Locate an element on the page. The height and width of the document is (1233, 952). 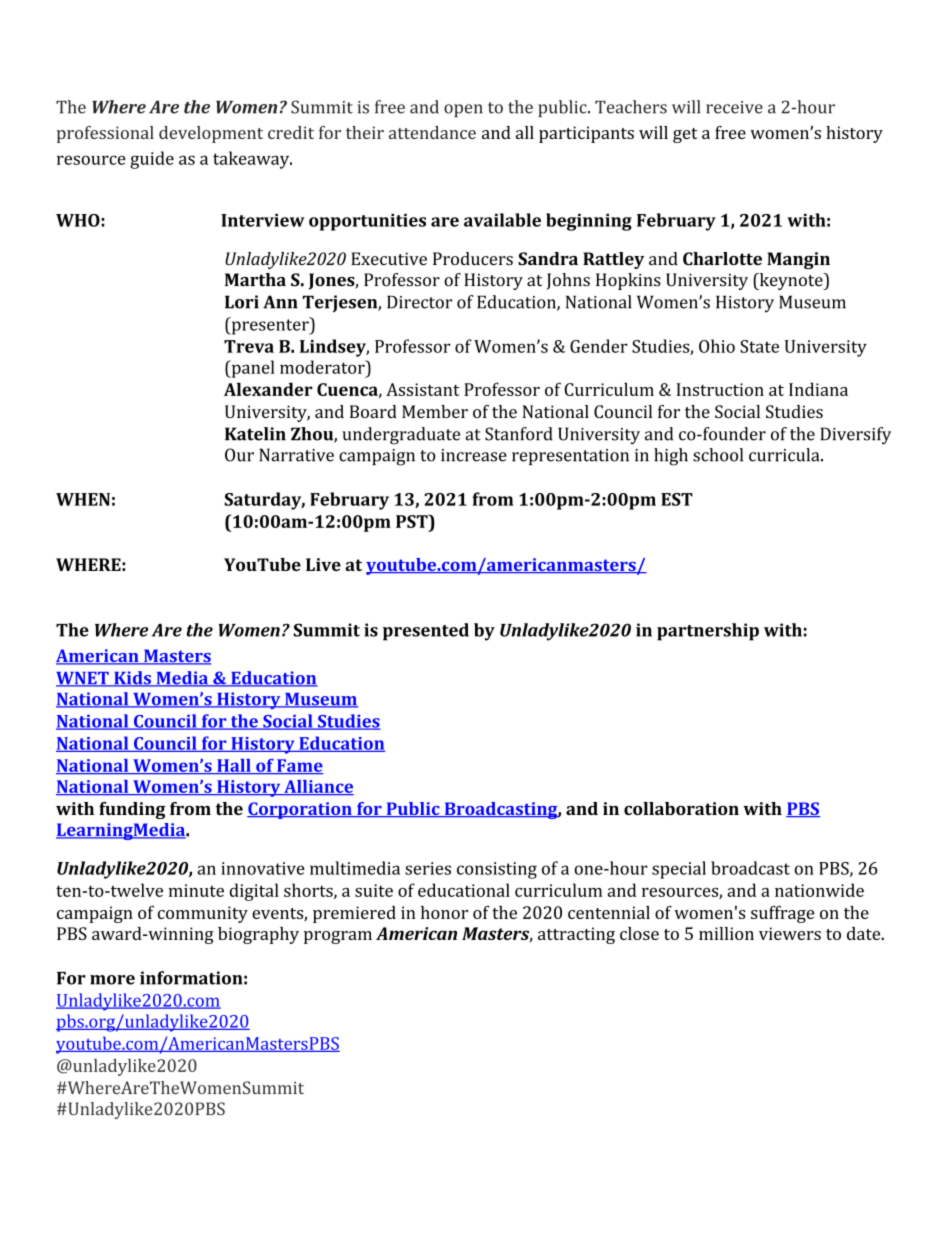
consisting is located at coordinates (497, 870).
